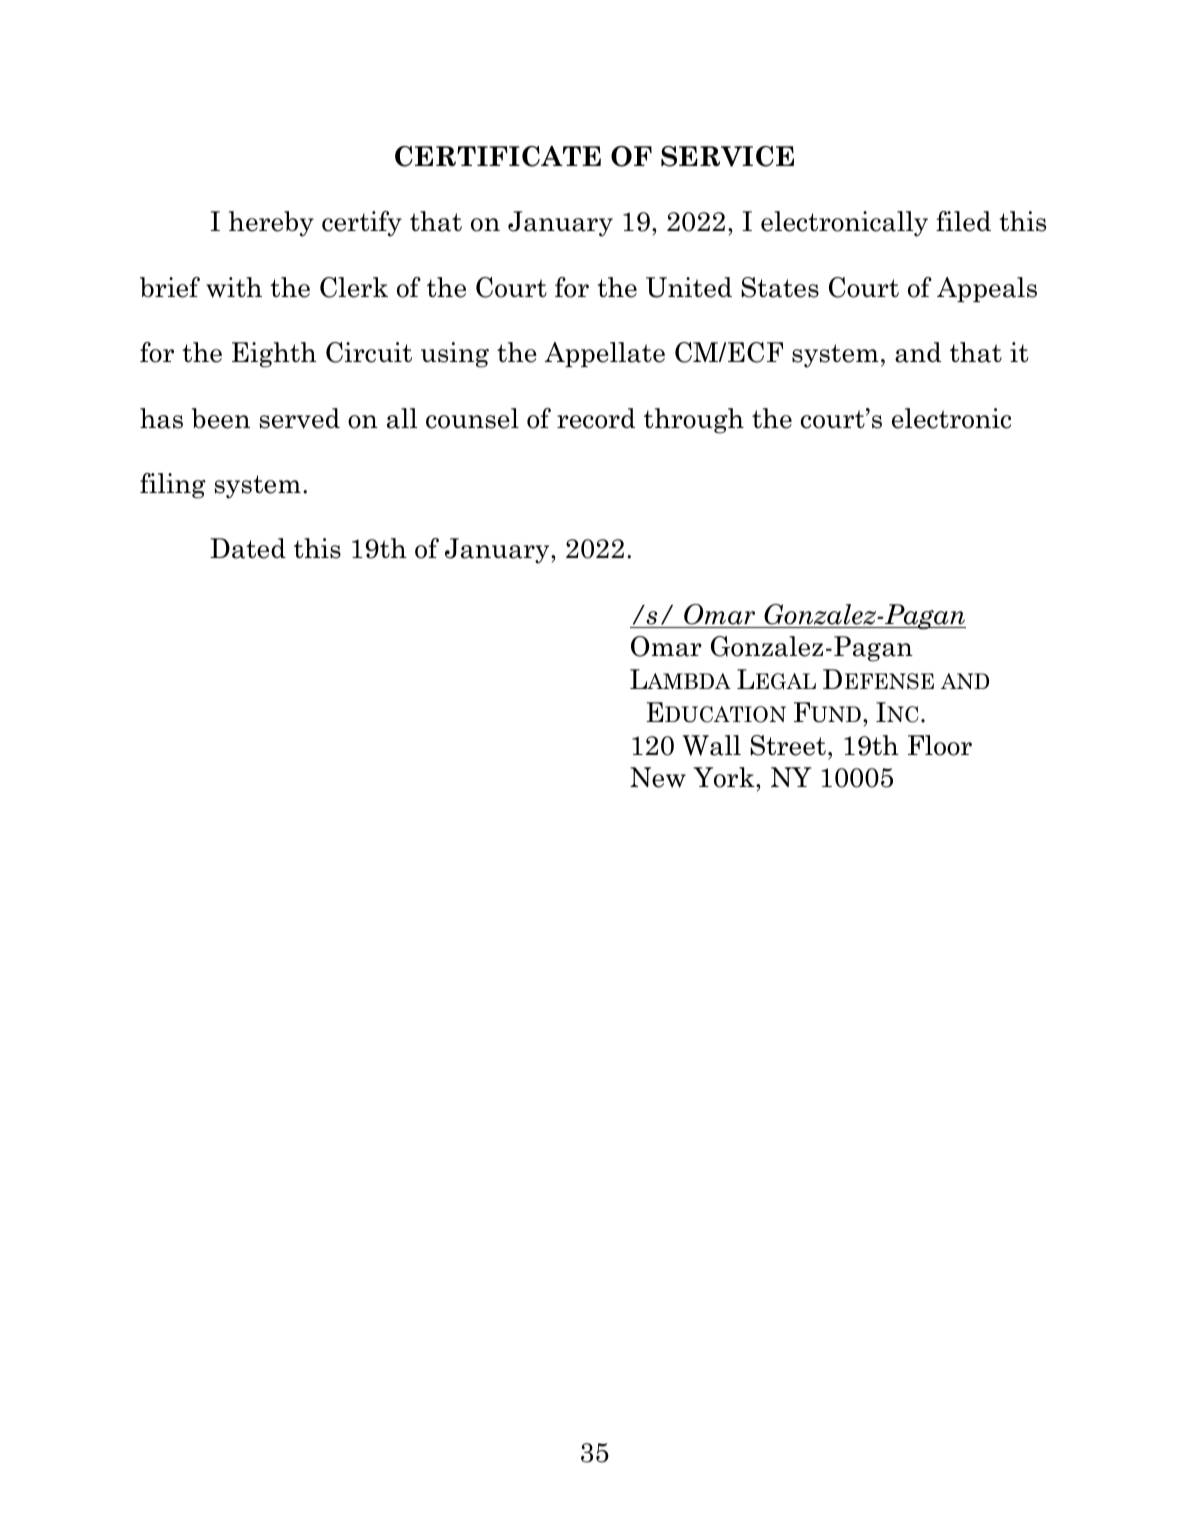 The height and width of the screenshot is (1538, 1189). Describe the element at coordinates (498, 156) in the screenshot. I see `CERTIFICATE` at that location.
